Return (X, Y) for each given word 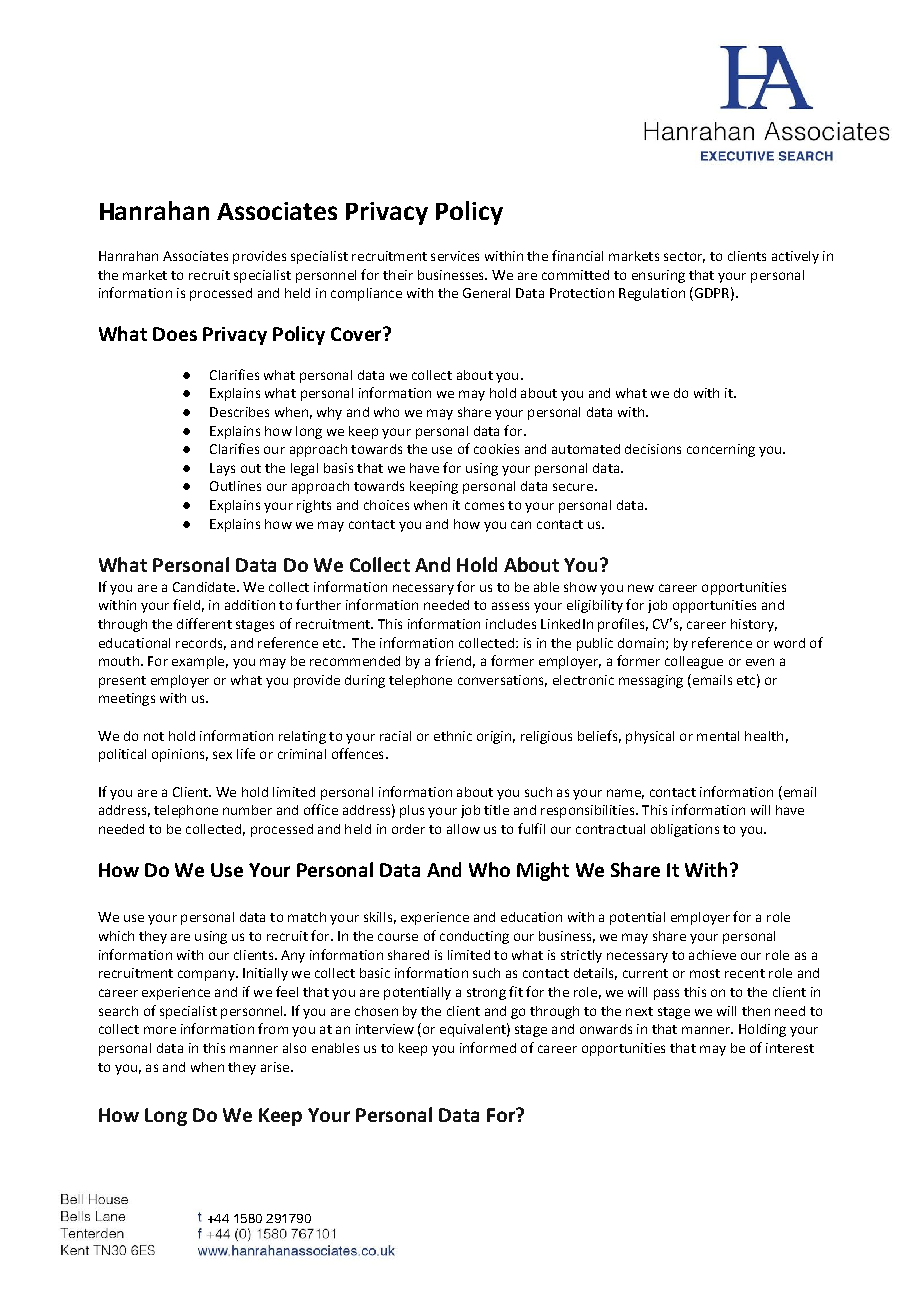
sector (684, 257)
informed (488, 1047)
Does (175, 334)
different (204, 623)
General (486, 293)
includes (511, 624)
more (160, 1030)
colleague (694, 662)
